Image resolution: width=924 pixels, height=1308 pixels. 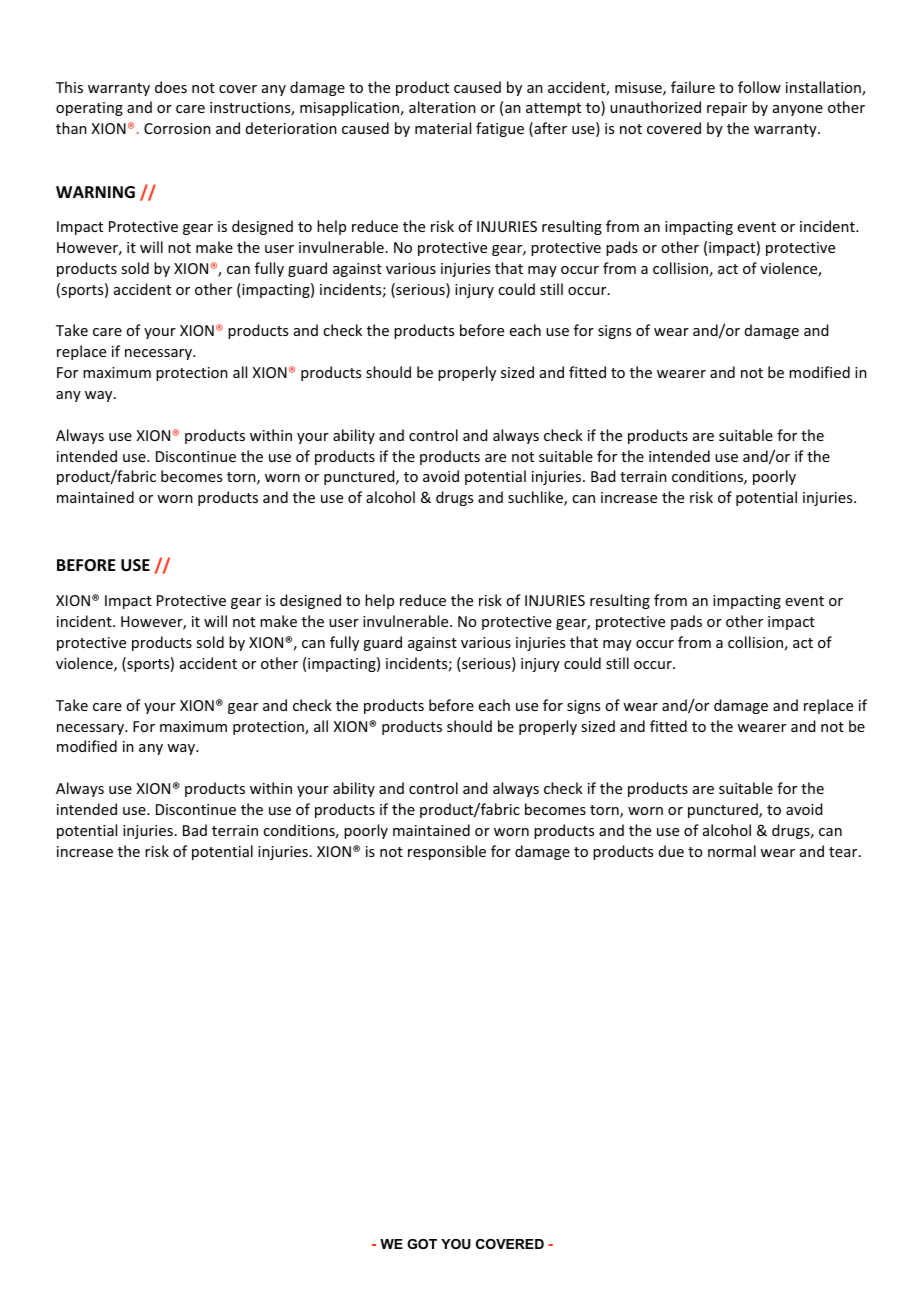 I want to click on due, so click(x=671, y=851).
